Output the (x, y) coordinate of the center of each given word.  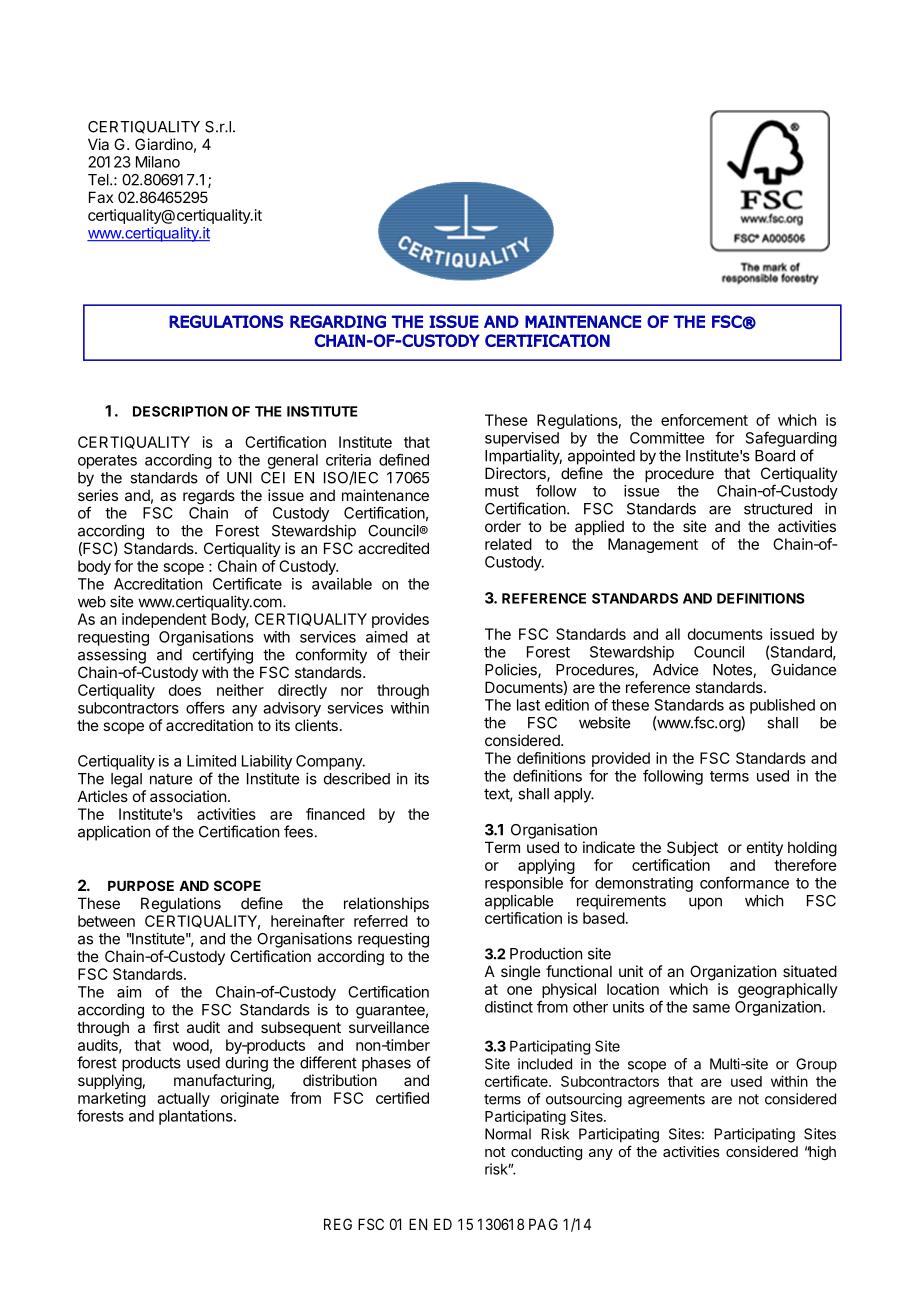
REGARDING (338, 321)
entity (765, 848)
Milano (158, 162)
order (503, 526)
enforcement (704, 420)
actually (183, 1099)
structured (778, 509)
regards (209, 497)
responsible (524, 884)
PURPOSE (141, 885)
